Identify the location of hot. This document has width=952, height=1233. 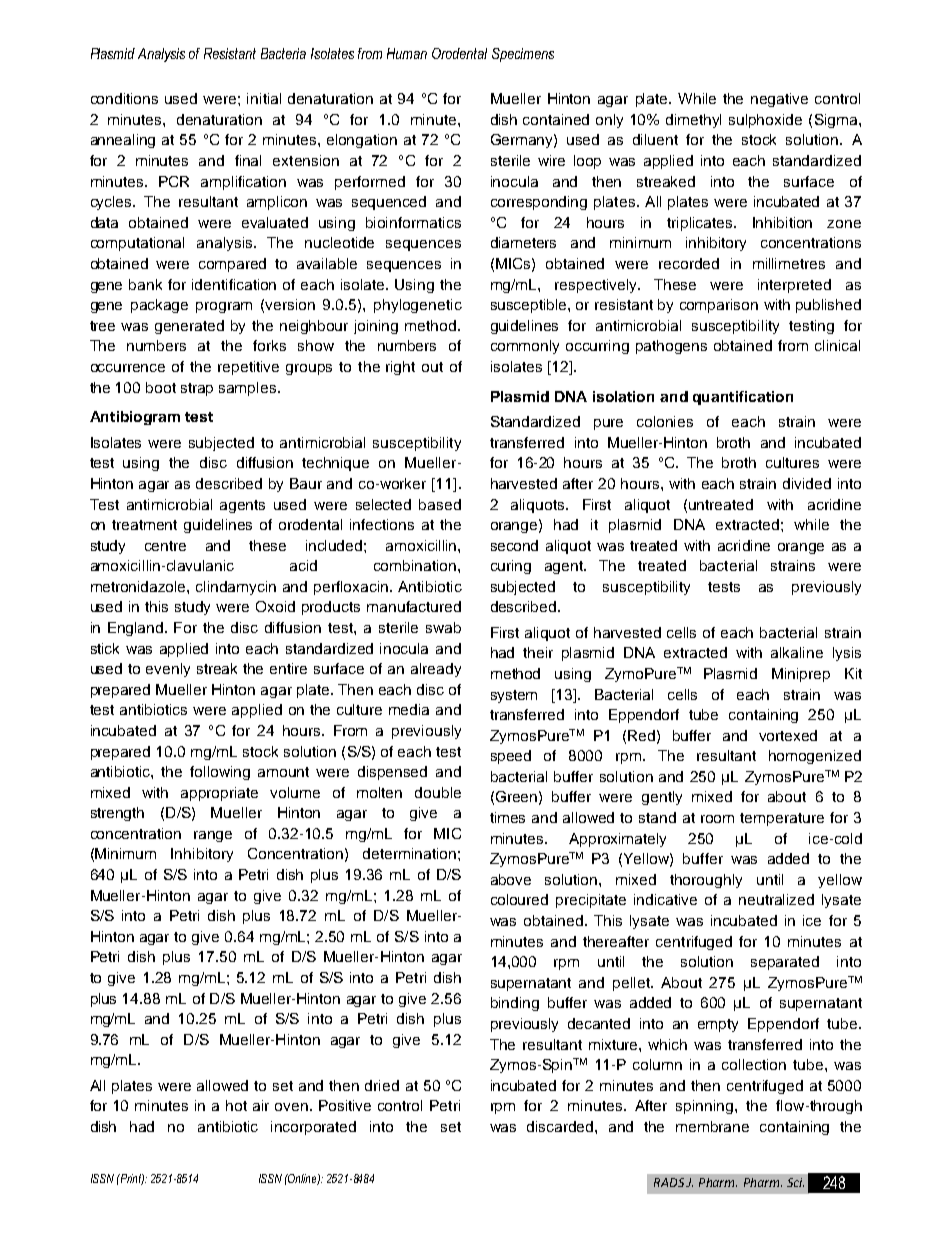
(236, 1105).
